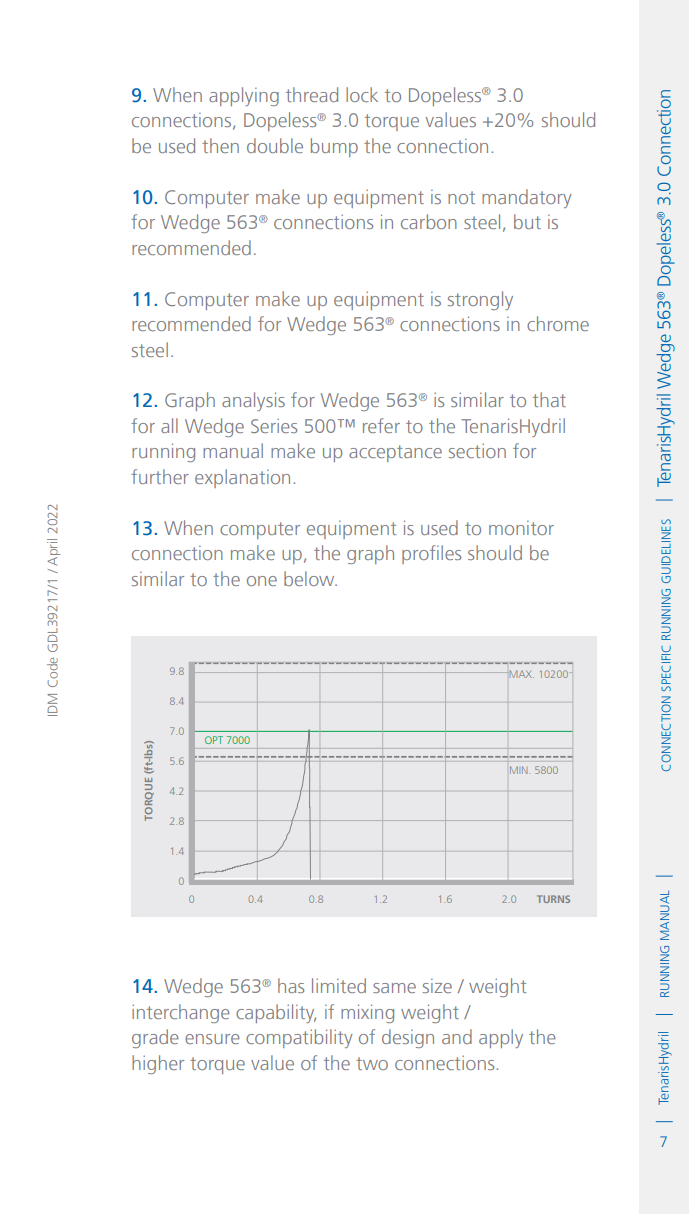 The height and width of the screenshot is (1214, 689). What do you see at coordinates (521, 528) in the screenshot?
I see `monitor` at bounding box center [521, 528].
